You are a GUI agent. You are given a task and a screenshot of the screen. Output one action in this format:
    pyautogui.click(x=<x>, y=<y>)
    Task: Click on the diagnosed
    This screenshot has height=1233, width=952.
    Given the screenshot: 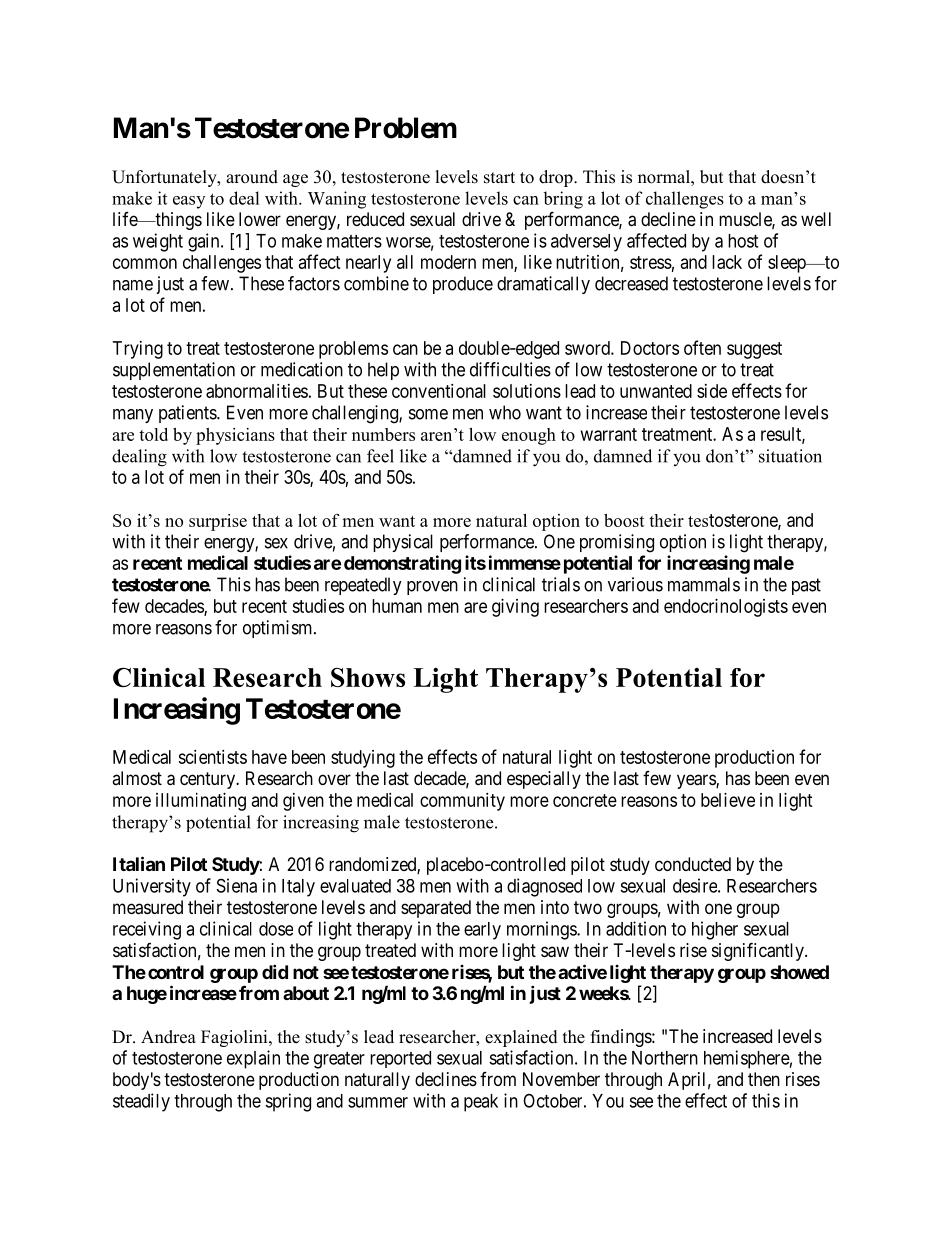 What is the action you would take?
    pyautogui.click(x=544, y=887)
